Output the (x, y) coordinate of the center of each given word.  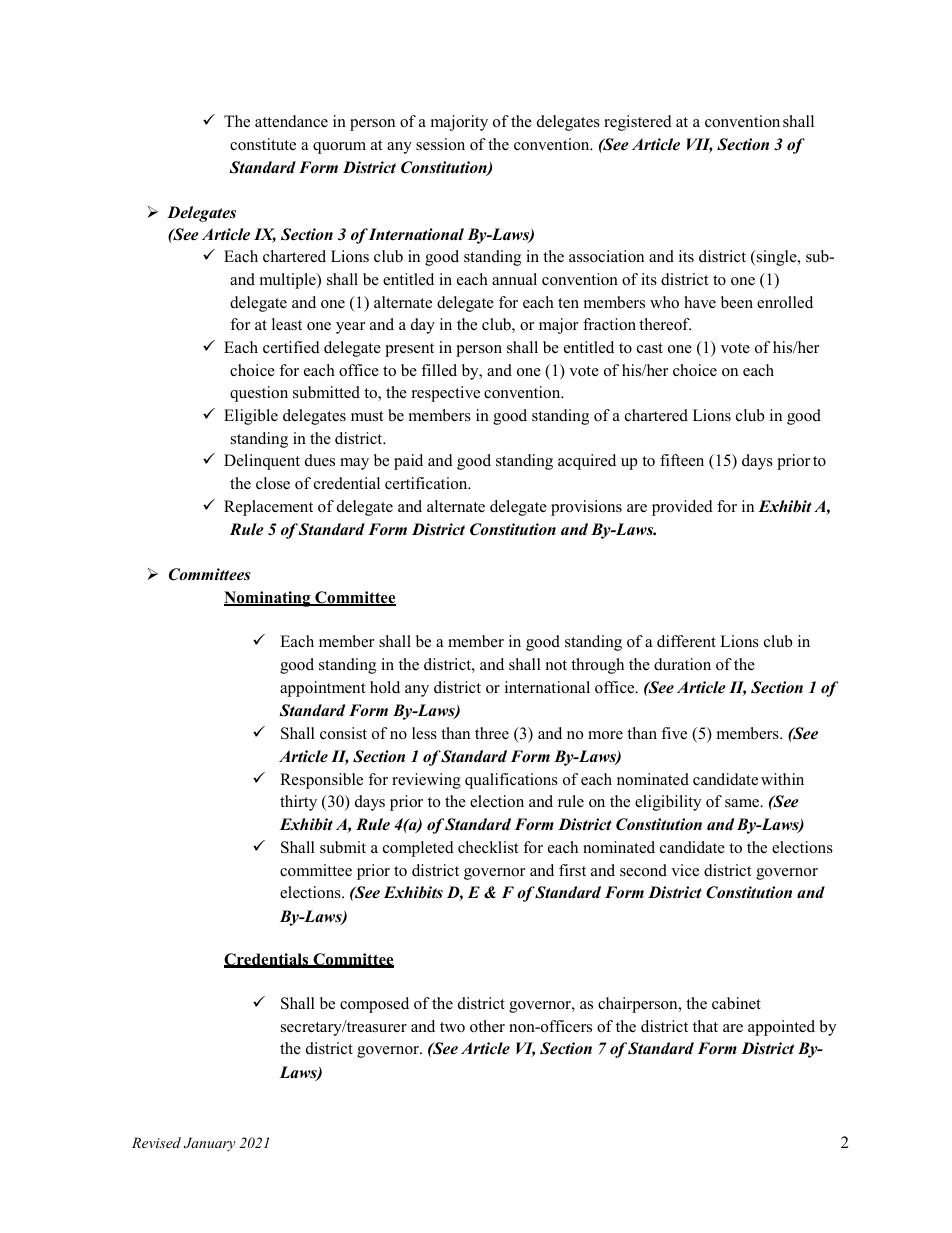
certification (427, 483)
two (452, 1027)
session (440, 144)
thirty (298, 803)
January (210, 1144)
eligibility (668, 803)
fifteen (682, 460)
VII (699, 145)
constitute (263, 144)
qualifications (511, 781)
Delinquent (262, 462)
